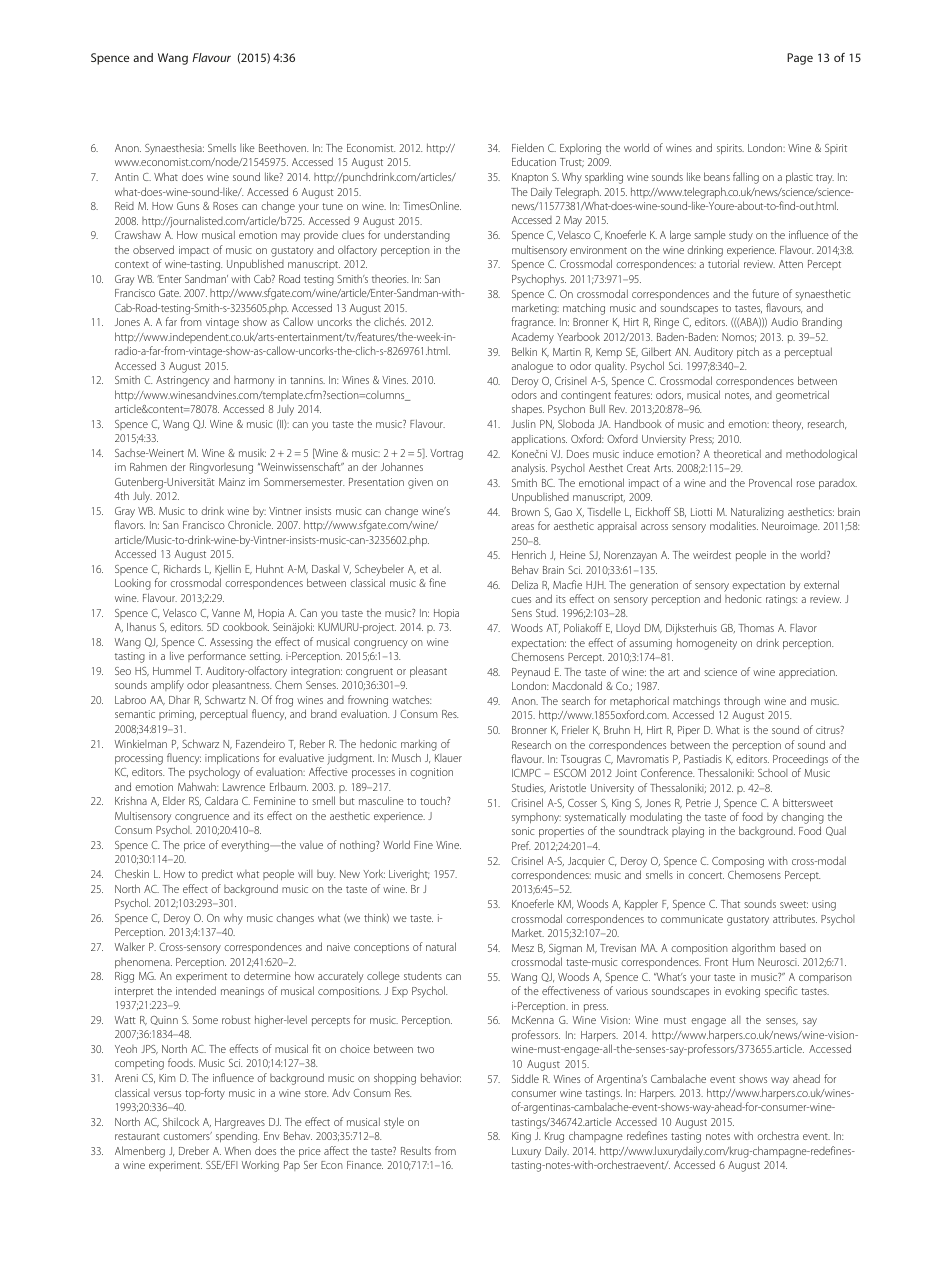  I want to click on cookbook, so click(246, 626).
